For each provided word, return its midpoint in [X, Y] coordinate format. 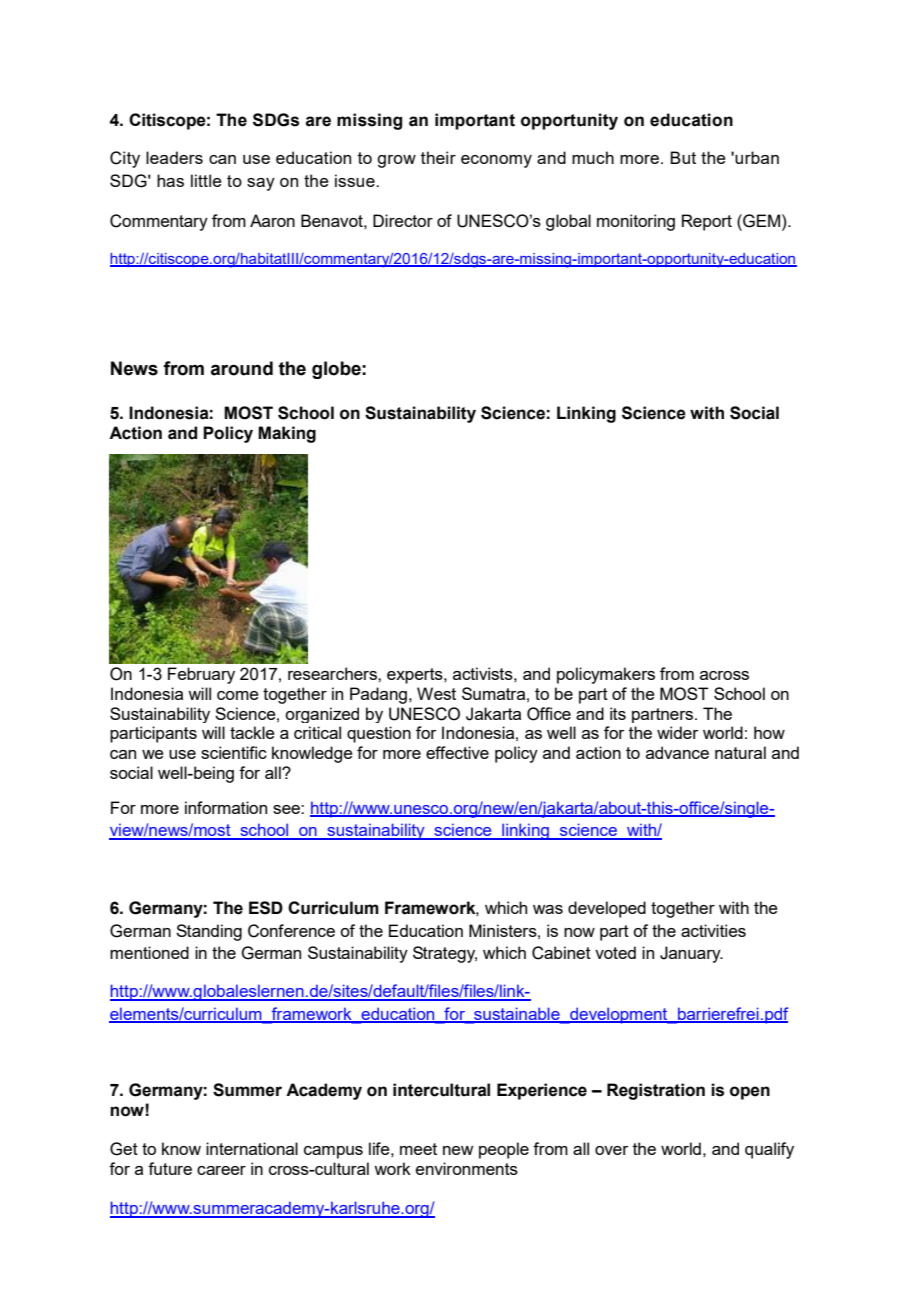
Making [287, 434]
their [438, 157]
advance [677, 752]
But [683, 157]
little [206, 180]
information [226, 807]
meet [418, 1149]
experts [416, 676]
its [618, 713]
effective [457, 752]
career [221, 1170]
